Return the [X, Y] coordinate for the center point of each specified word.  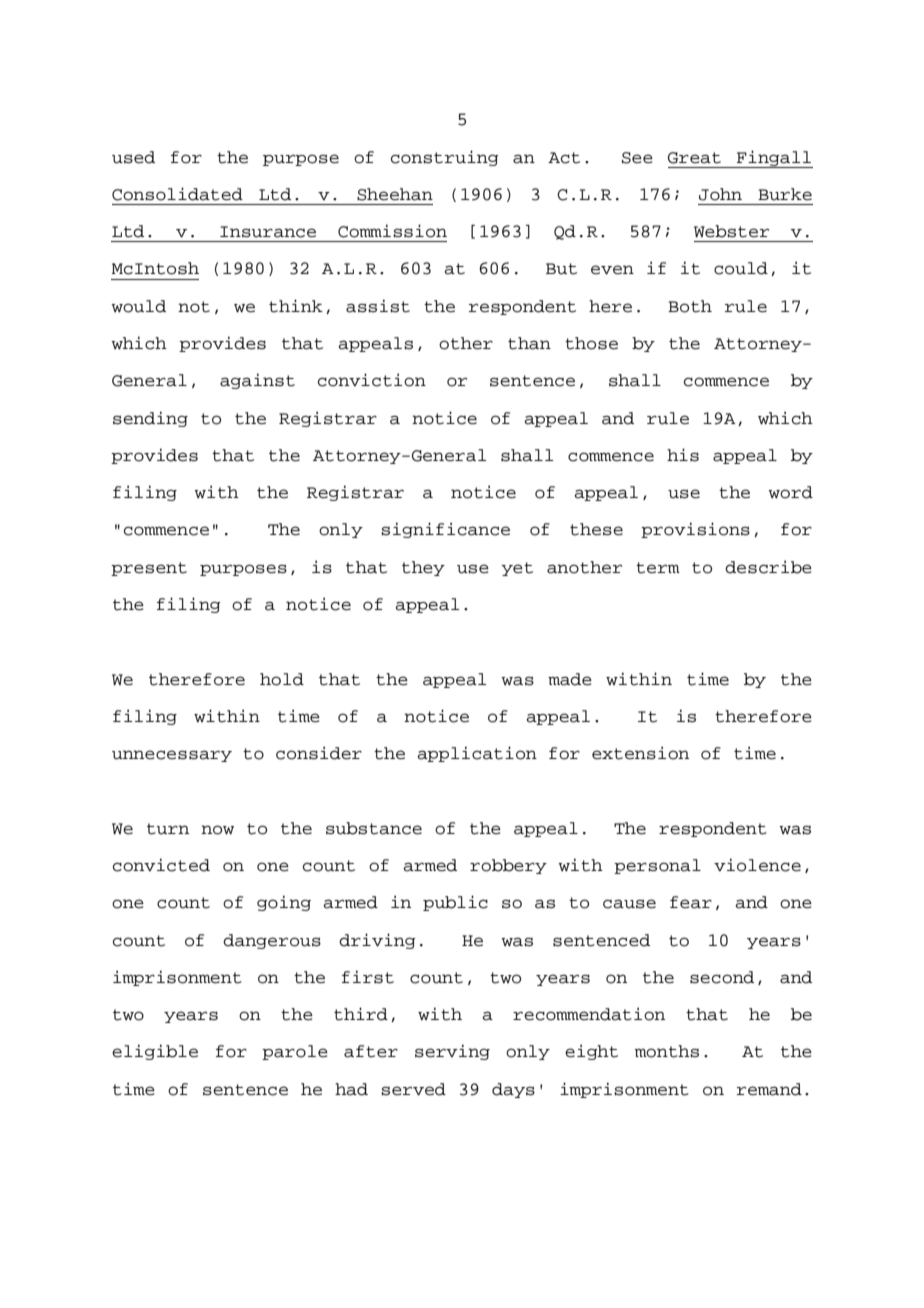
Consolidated [177, 194]
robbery [508, 866]
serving [452, 1052]
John [720, 194]
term [658, 568]
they [423, 568]
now [217, 830]
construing [445, 158]
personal [657, 866]
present [149, 569]
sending [150, 419]
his [683, 455]
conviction [372, 380]
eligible [155, 1052]
